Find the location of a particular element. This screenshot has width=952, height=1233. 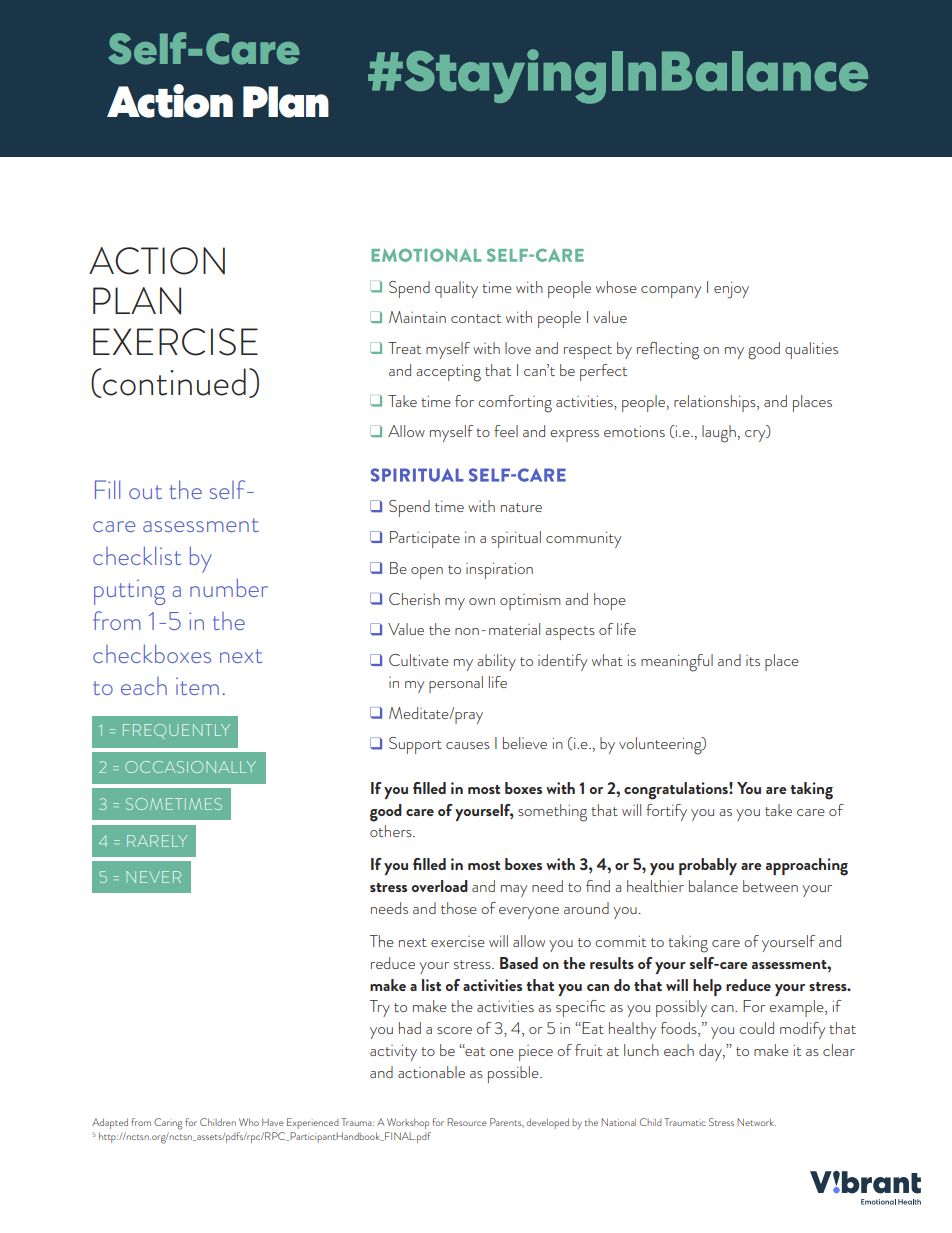

continued is located at coordinates (173, 383).
